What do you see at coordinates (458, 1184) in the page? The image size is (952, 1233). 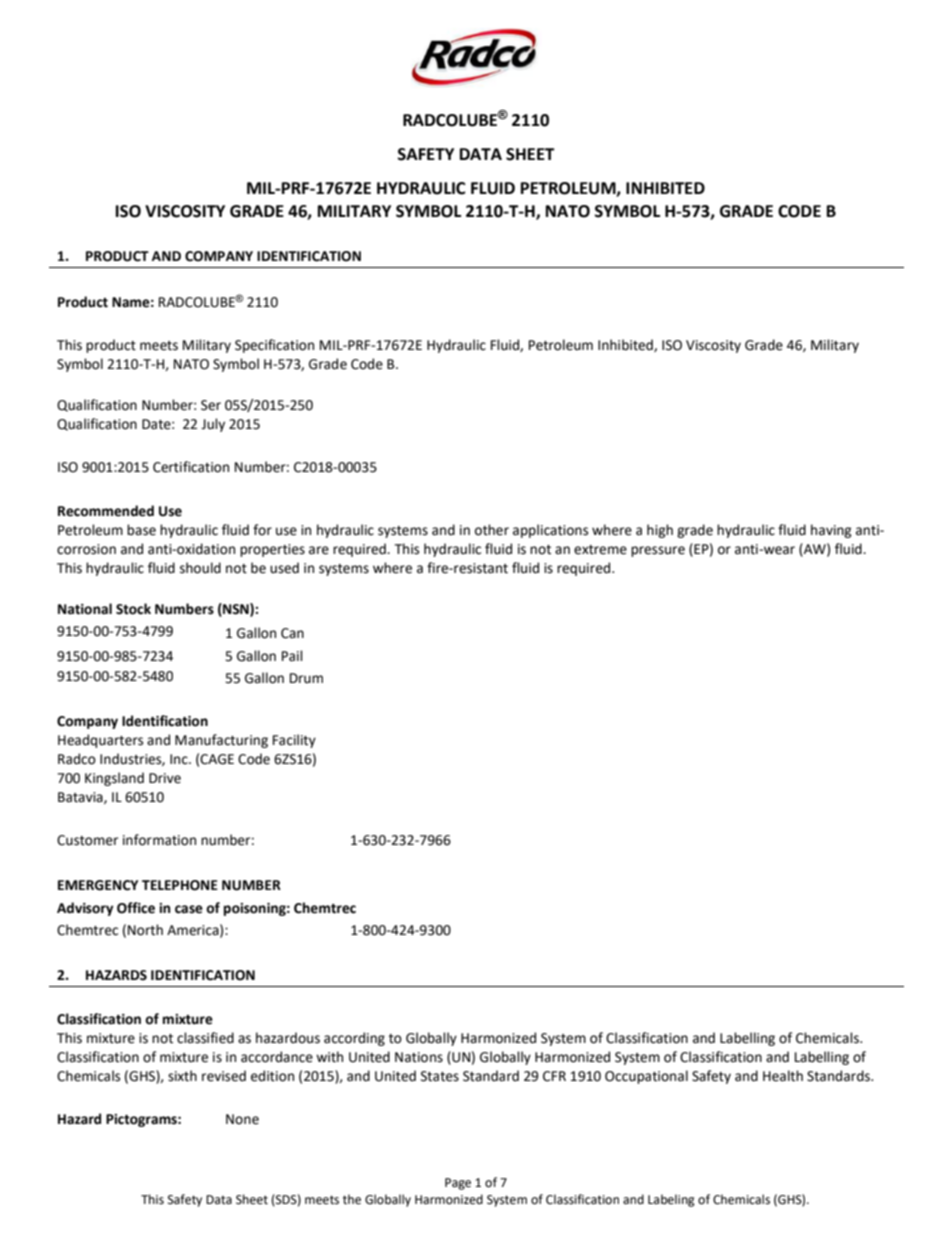 I see `Page` at bounding box center [458, 1184].
